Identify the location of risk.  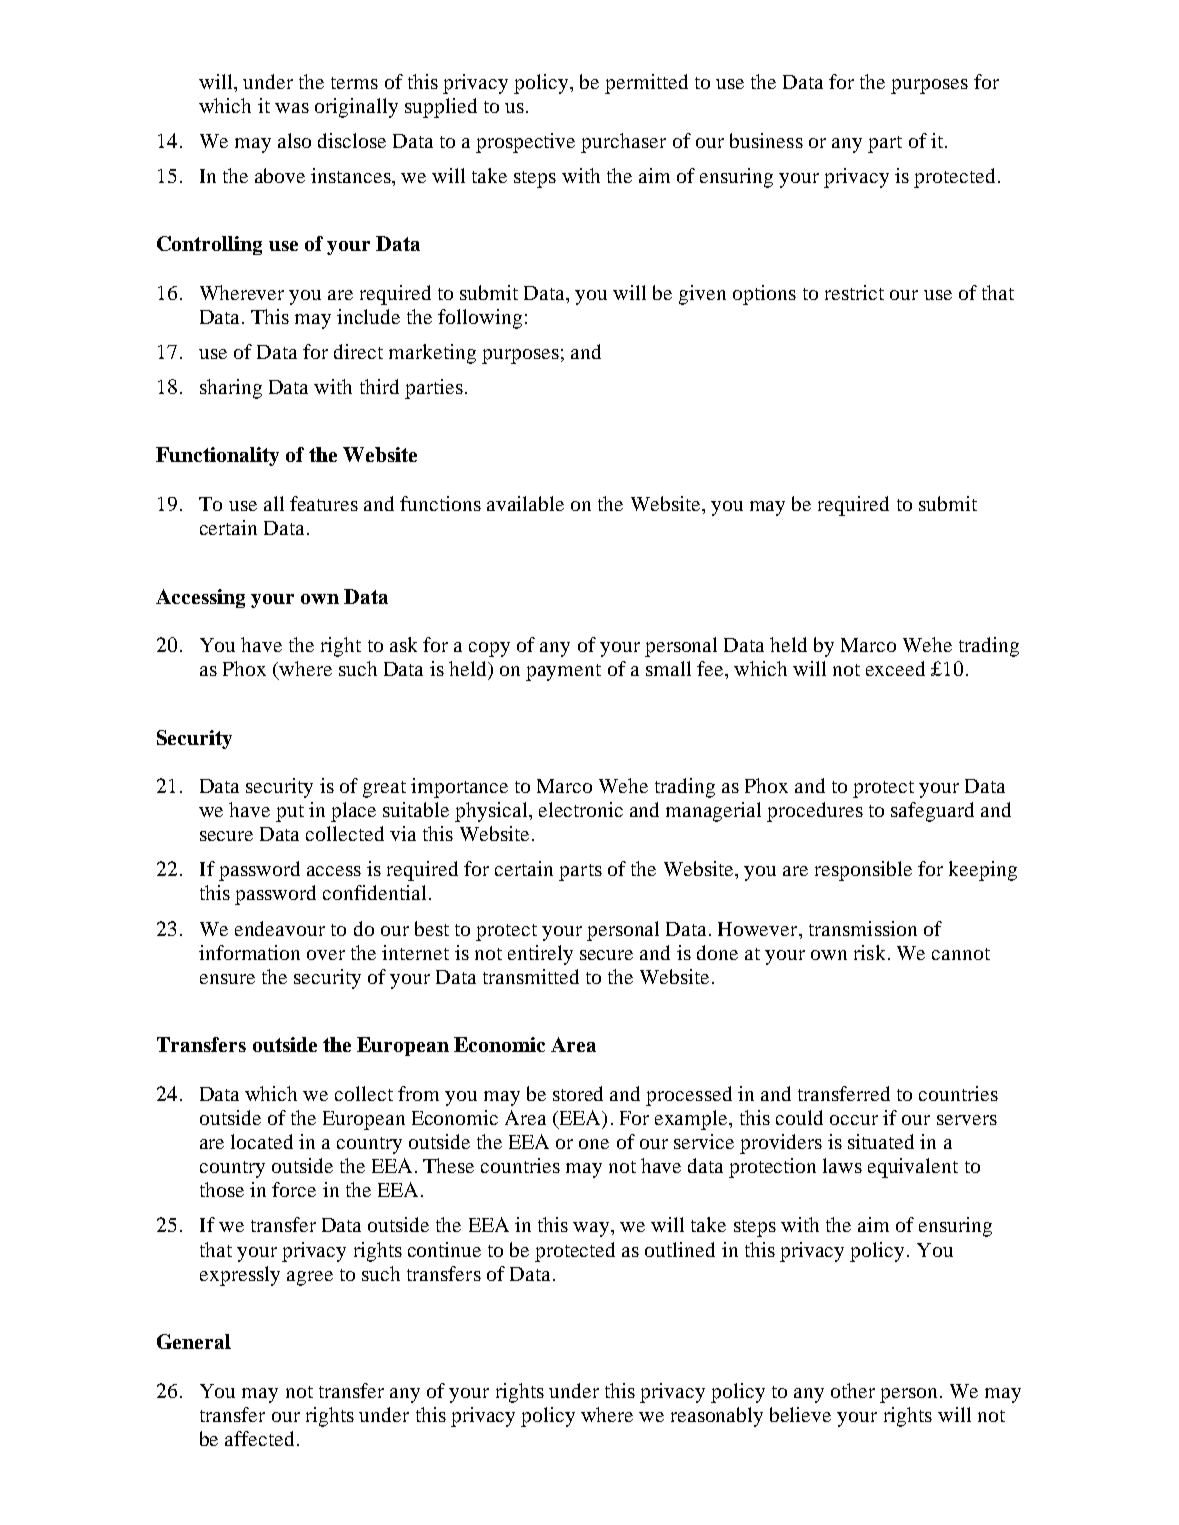
(869, 952).
